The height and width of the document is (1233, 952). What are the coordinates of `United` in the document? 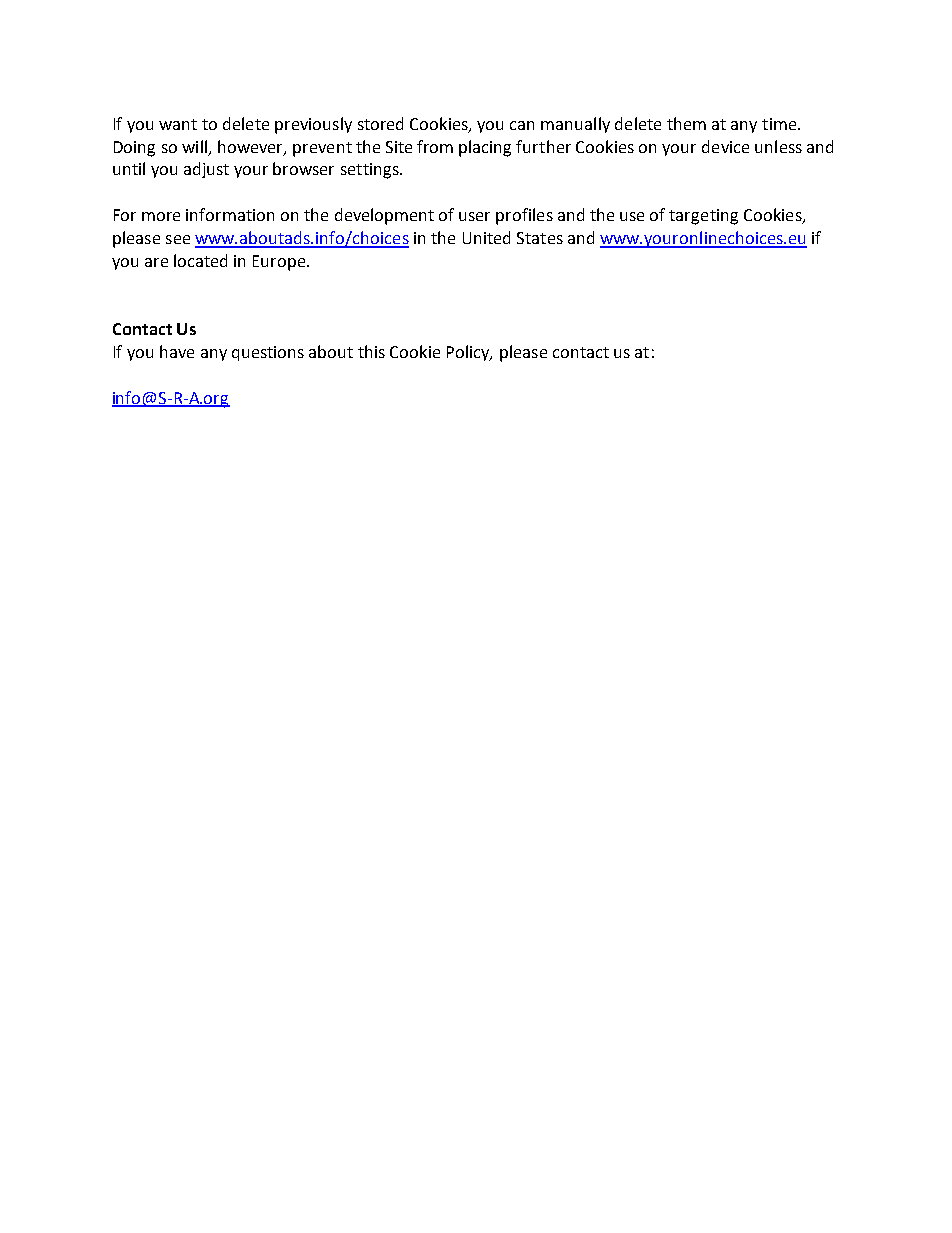 It's located at (486, 237).
